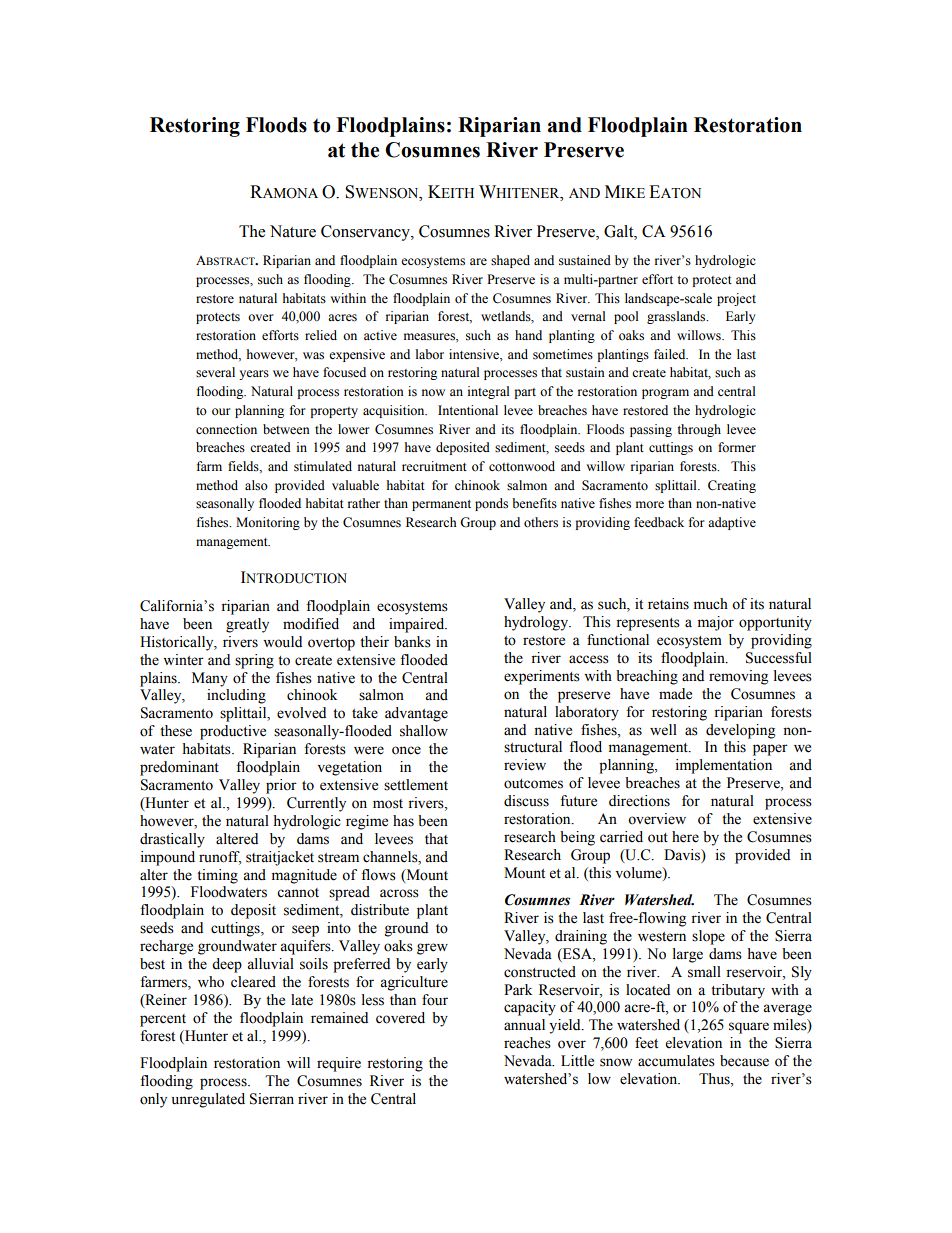  Describe the element at coordinates (217, 876) in the page. I see `timing` at that location.
